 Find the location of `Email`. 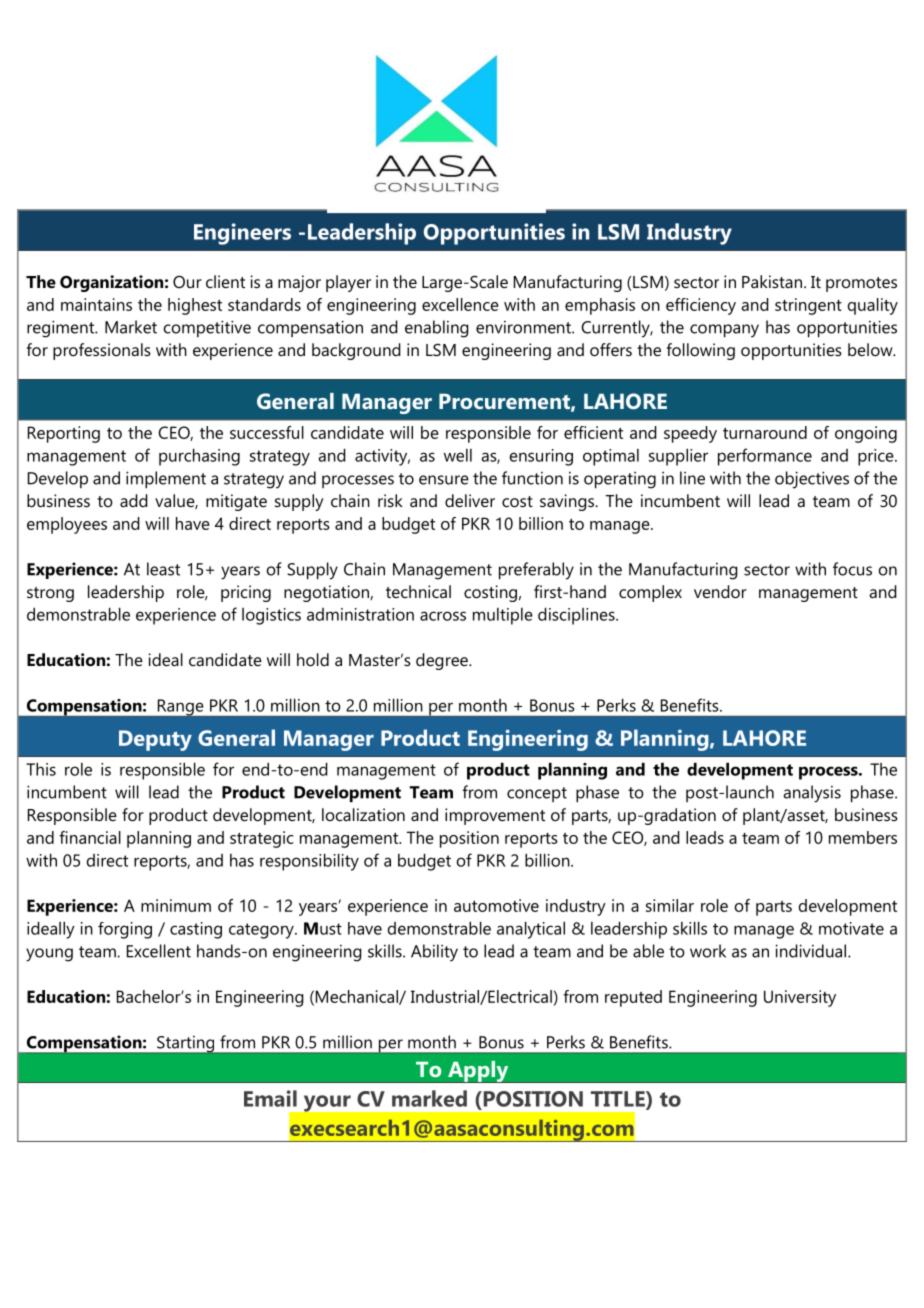

Email is located at coordinates (270, 1098).
